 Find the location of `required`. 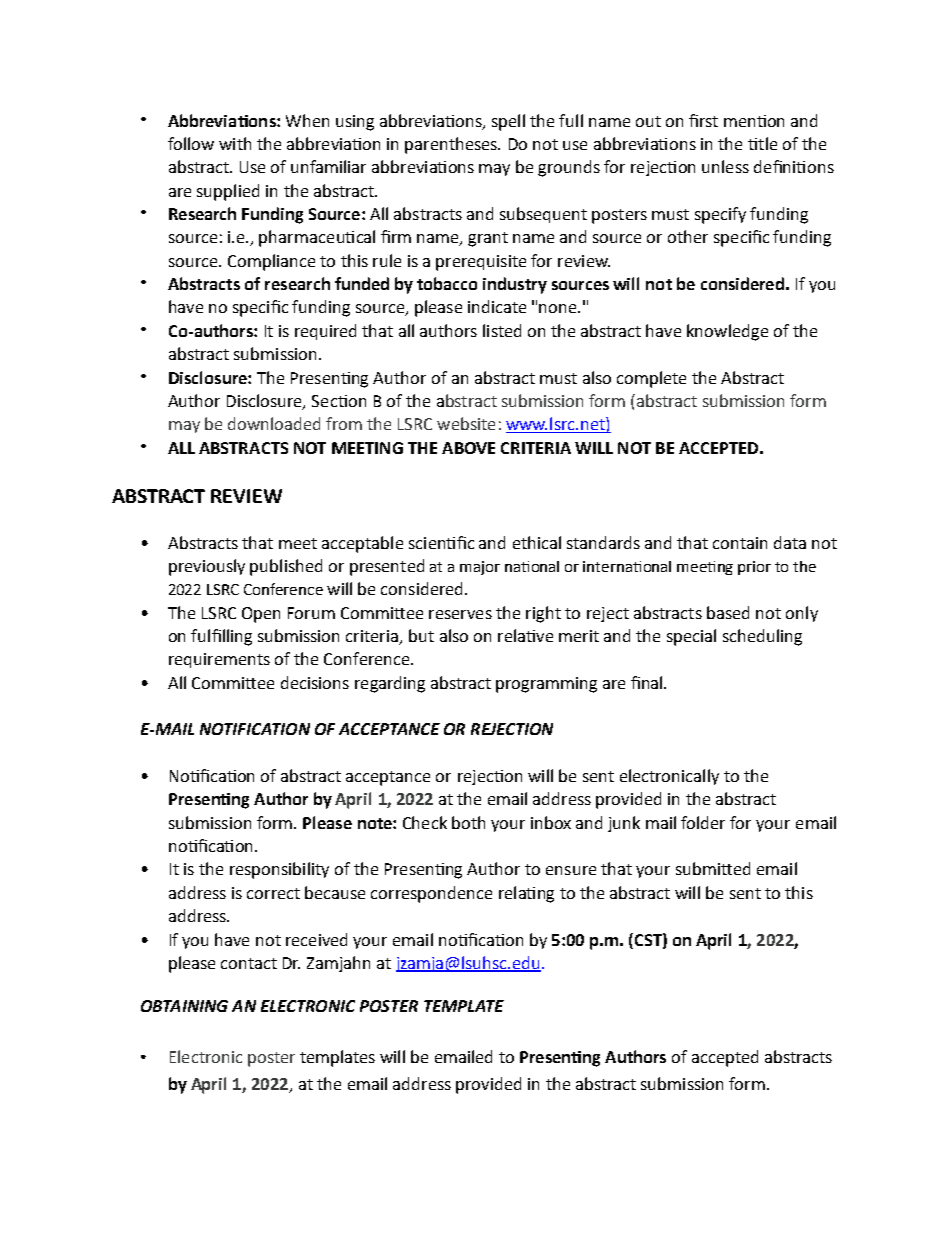

required is located at coordinates (325, 332).
